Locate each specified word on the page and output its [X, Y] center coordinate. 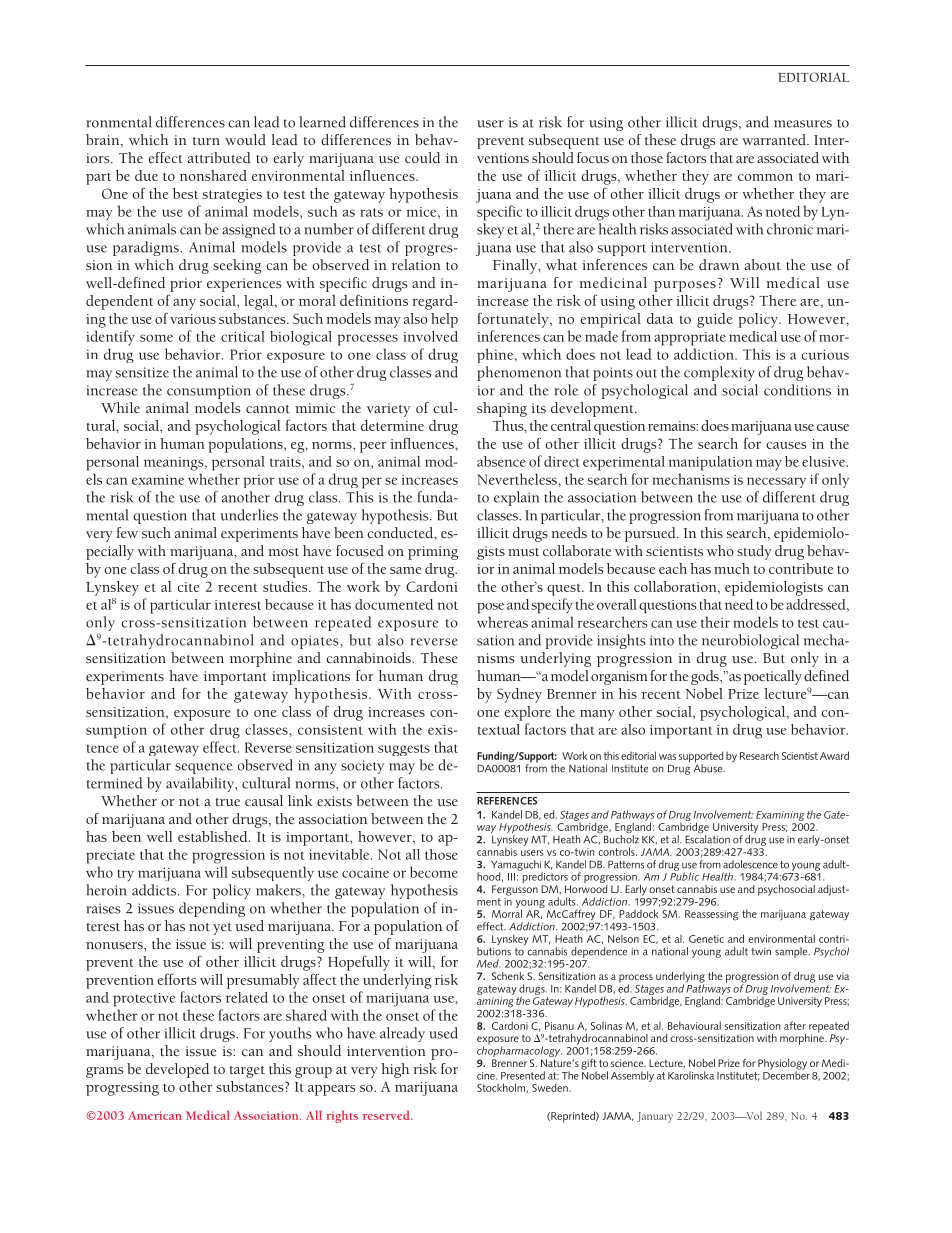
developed [177, 1070]
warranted [775, 139]
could [422, 157]
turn [206, 141]
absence [501, 461]
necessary [776, 482]
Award [834, 755]
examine [158, 480]
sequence [203, 768]
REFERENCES [507, 801]
